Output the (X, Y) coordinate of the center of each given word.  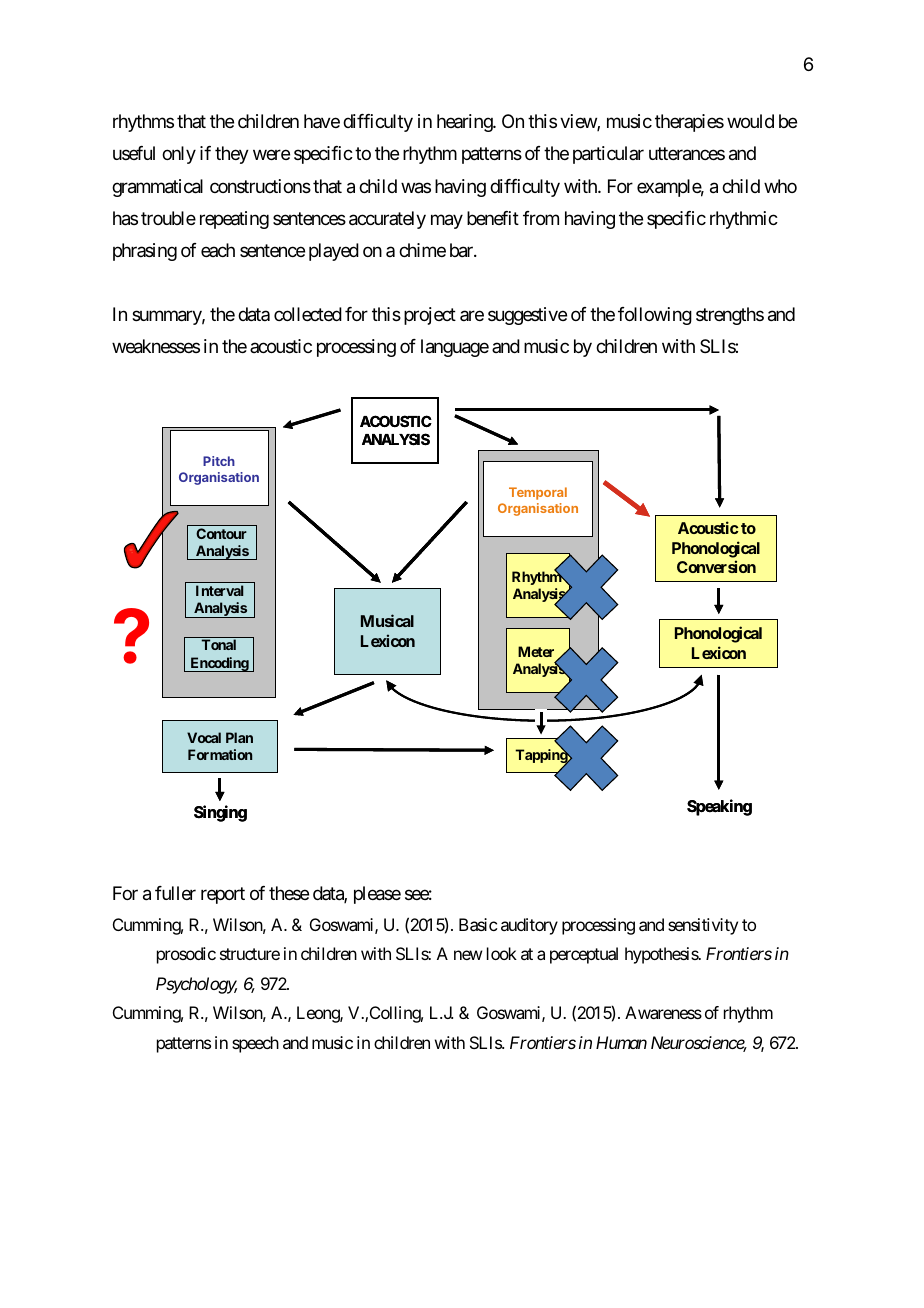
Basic (478, 924)
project (430, 316)
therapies (689, 123)
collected (308, 314)
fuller (175, 893)
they (232, 155)
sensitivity (703, 926)
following (655, 316)
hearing (465, 123)
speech (255, 1044)
